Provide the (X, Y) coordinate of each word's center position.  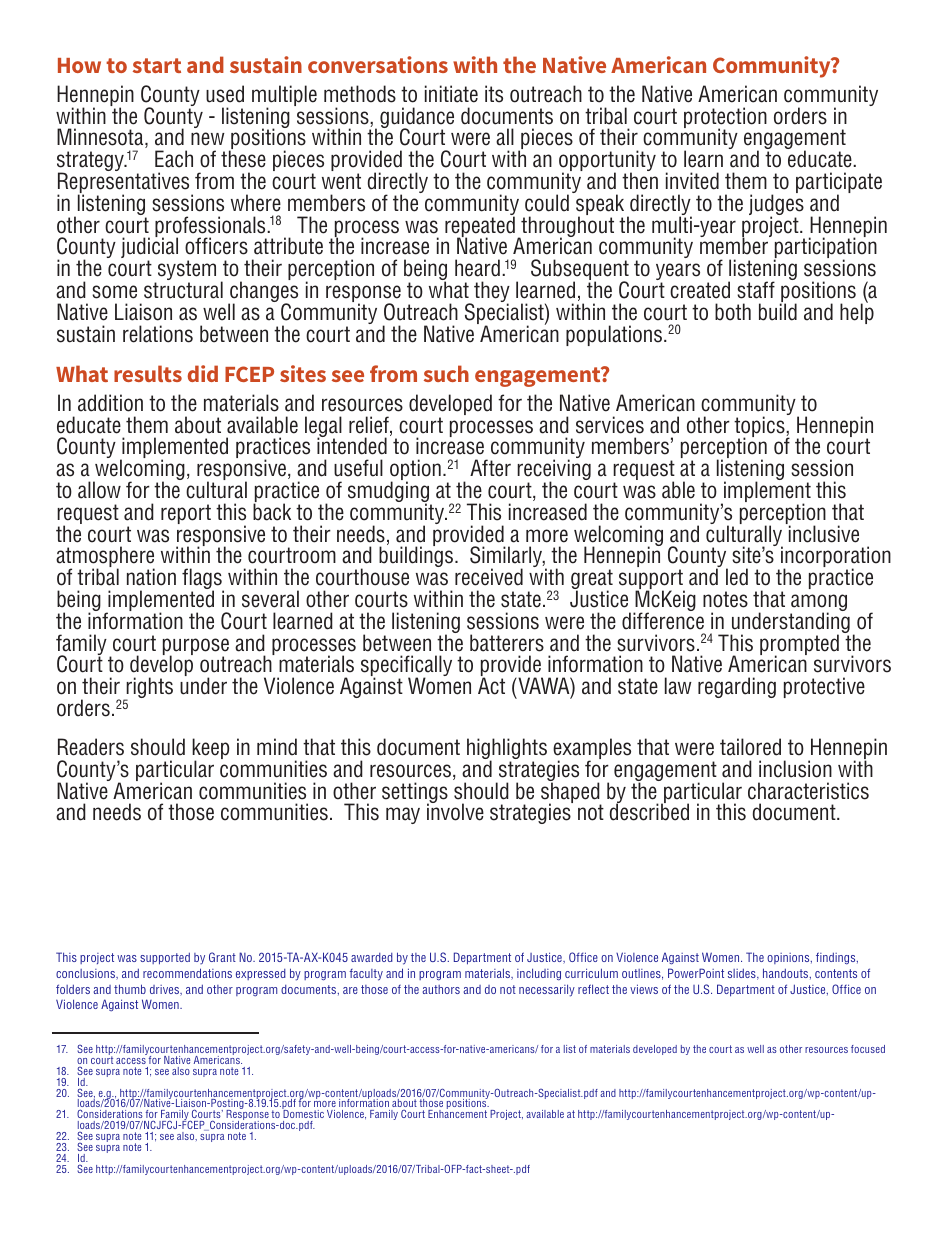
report (186, 514)
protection (725, 119)
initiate (451, 94)
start (157, 65)
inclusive (823, 533)
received (489, 577)
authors (441, 989)
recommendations (187, 973)
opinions (789, 958)
